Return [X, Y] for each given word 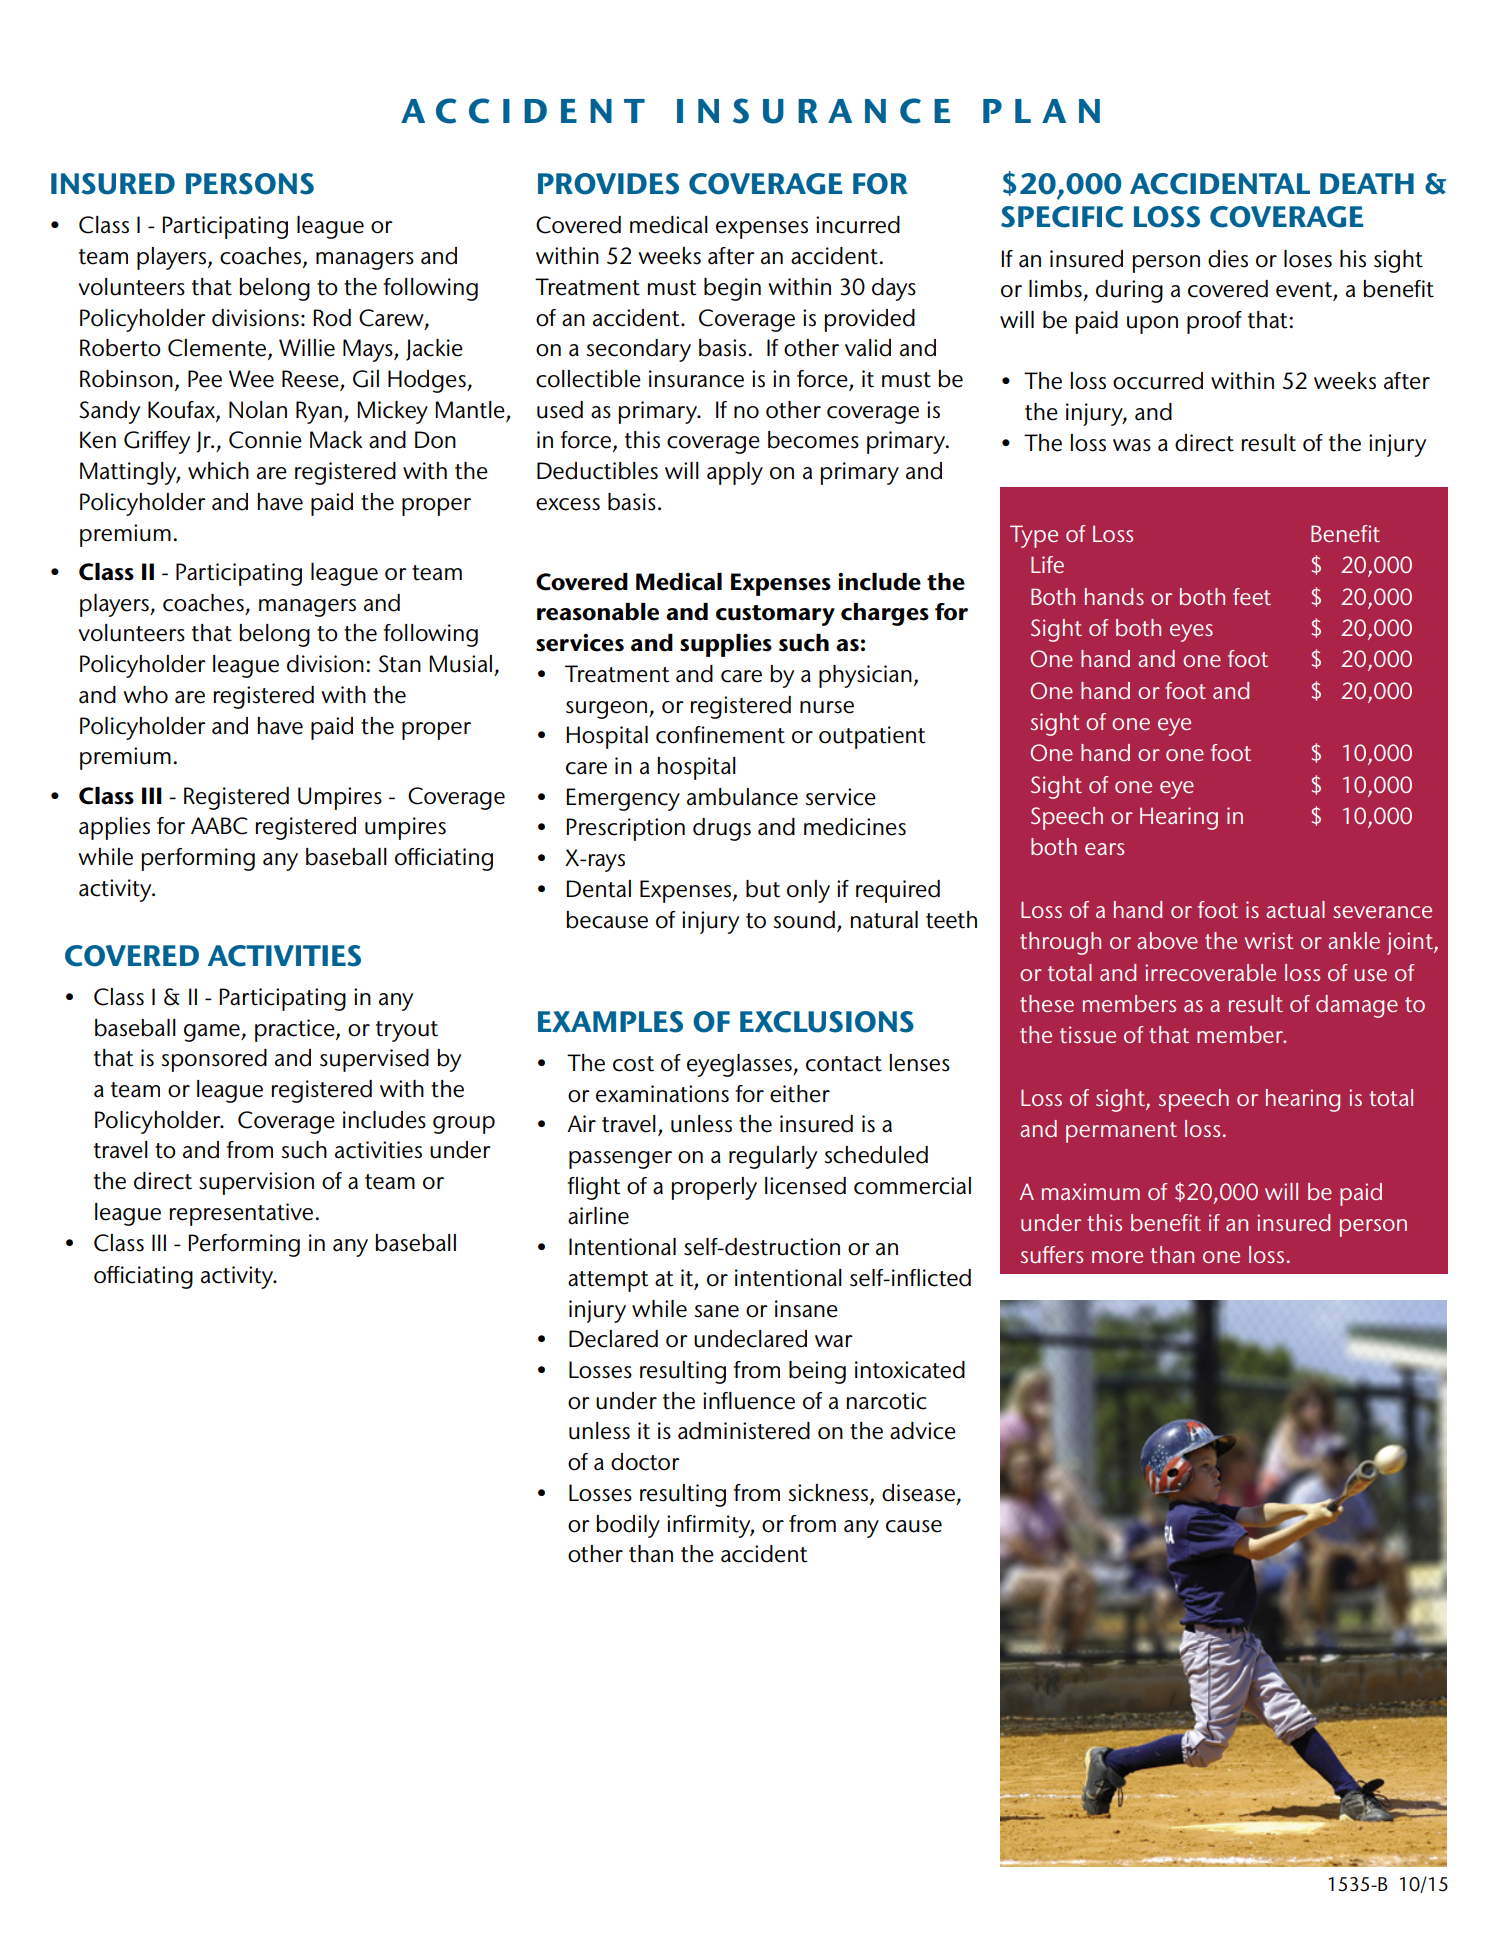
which [218, 471]
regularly [773, 1157]
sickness [829, 1494]
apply [735, 473]
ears [1104, 849]
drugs [722, 829]
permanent [1121, 1132]
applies [114, 828]
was [1132, 445]
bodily [628, 1526]
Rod [332, 318]
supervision [256, 1183]
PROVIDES [608, 184]
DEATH [1367, 183]
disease [918, 1493]
